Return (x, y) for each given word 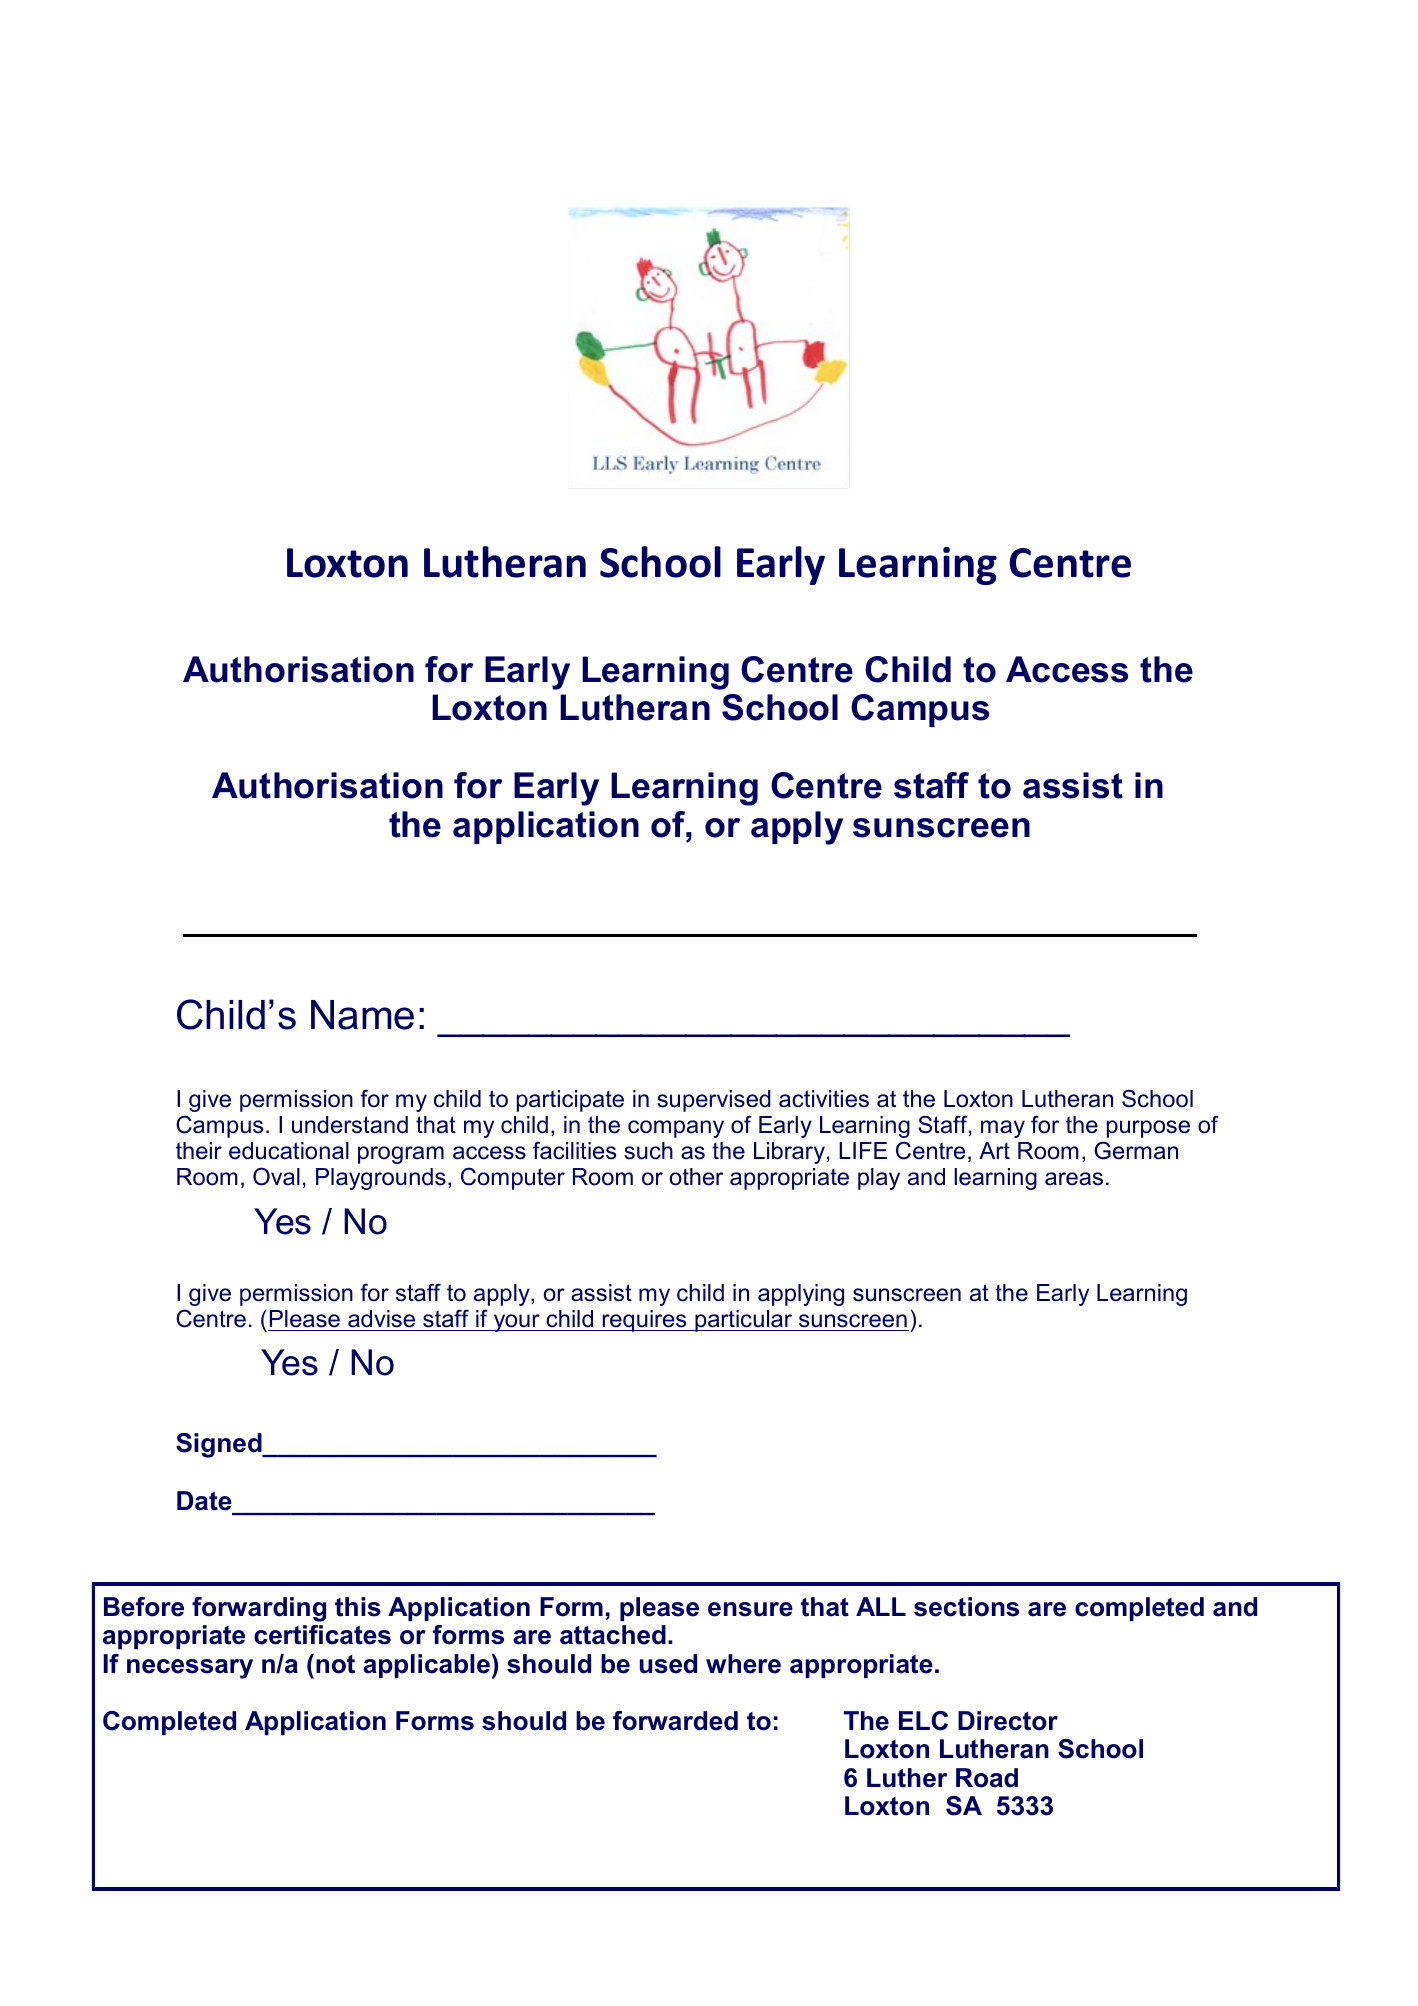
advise (381, 1319)
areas (1074, 1179)
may (1003, 1129)
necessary (190, 1669)
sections (966, 1607)
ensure (750, 1609)
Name (362, 1015)
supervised (714, 1101)
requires (644, 1321)
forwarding (259, 1609)
